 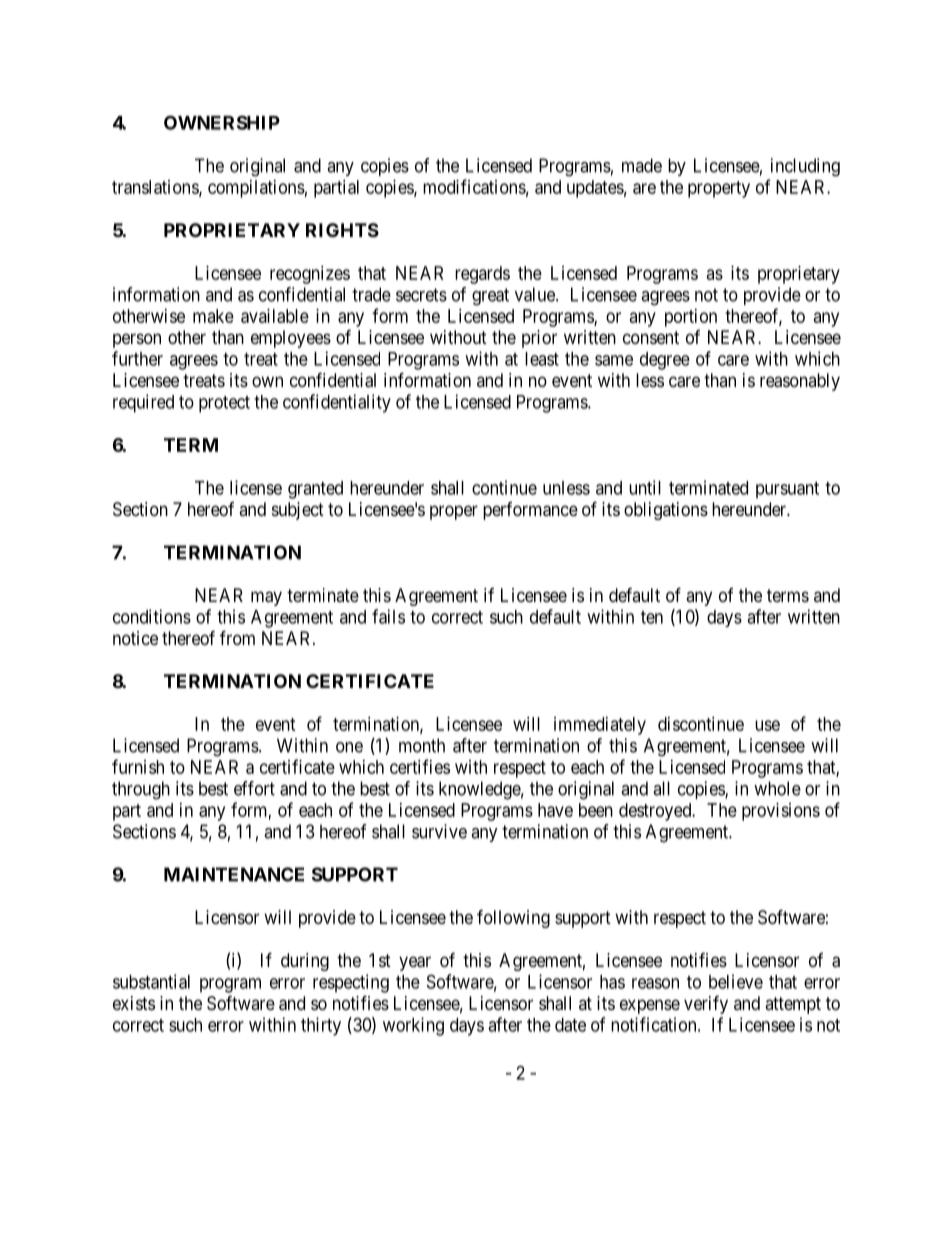 I want to click on substantial, so click(x=151, y=981).
